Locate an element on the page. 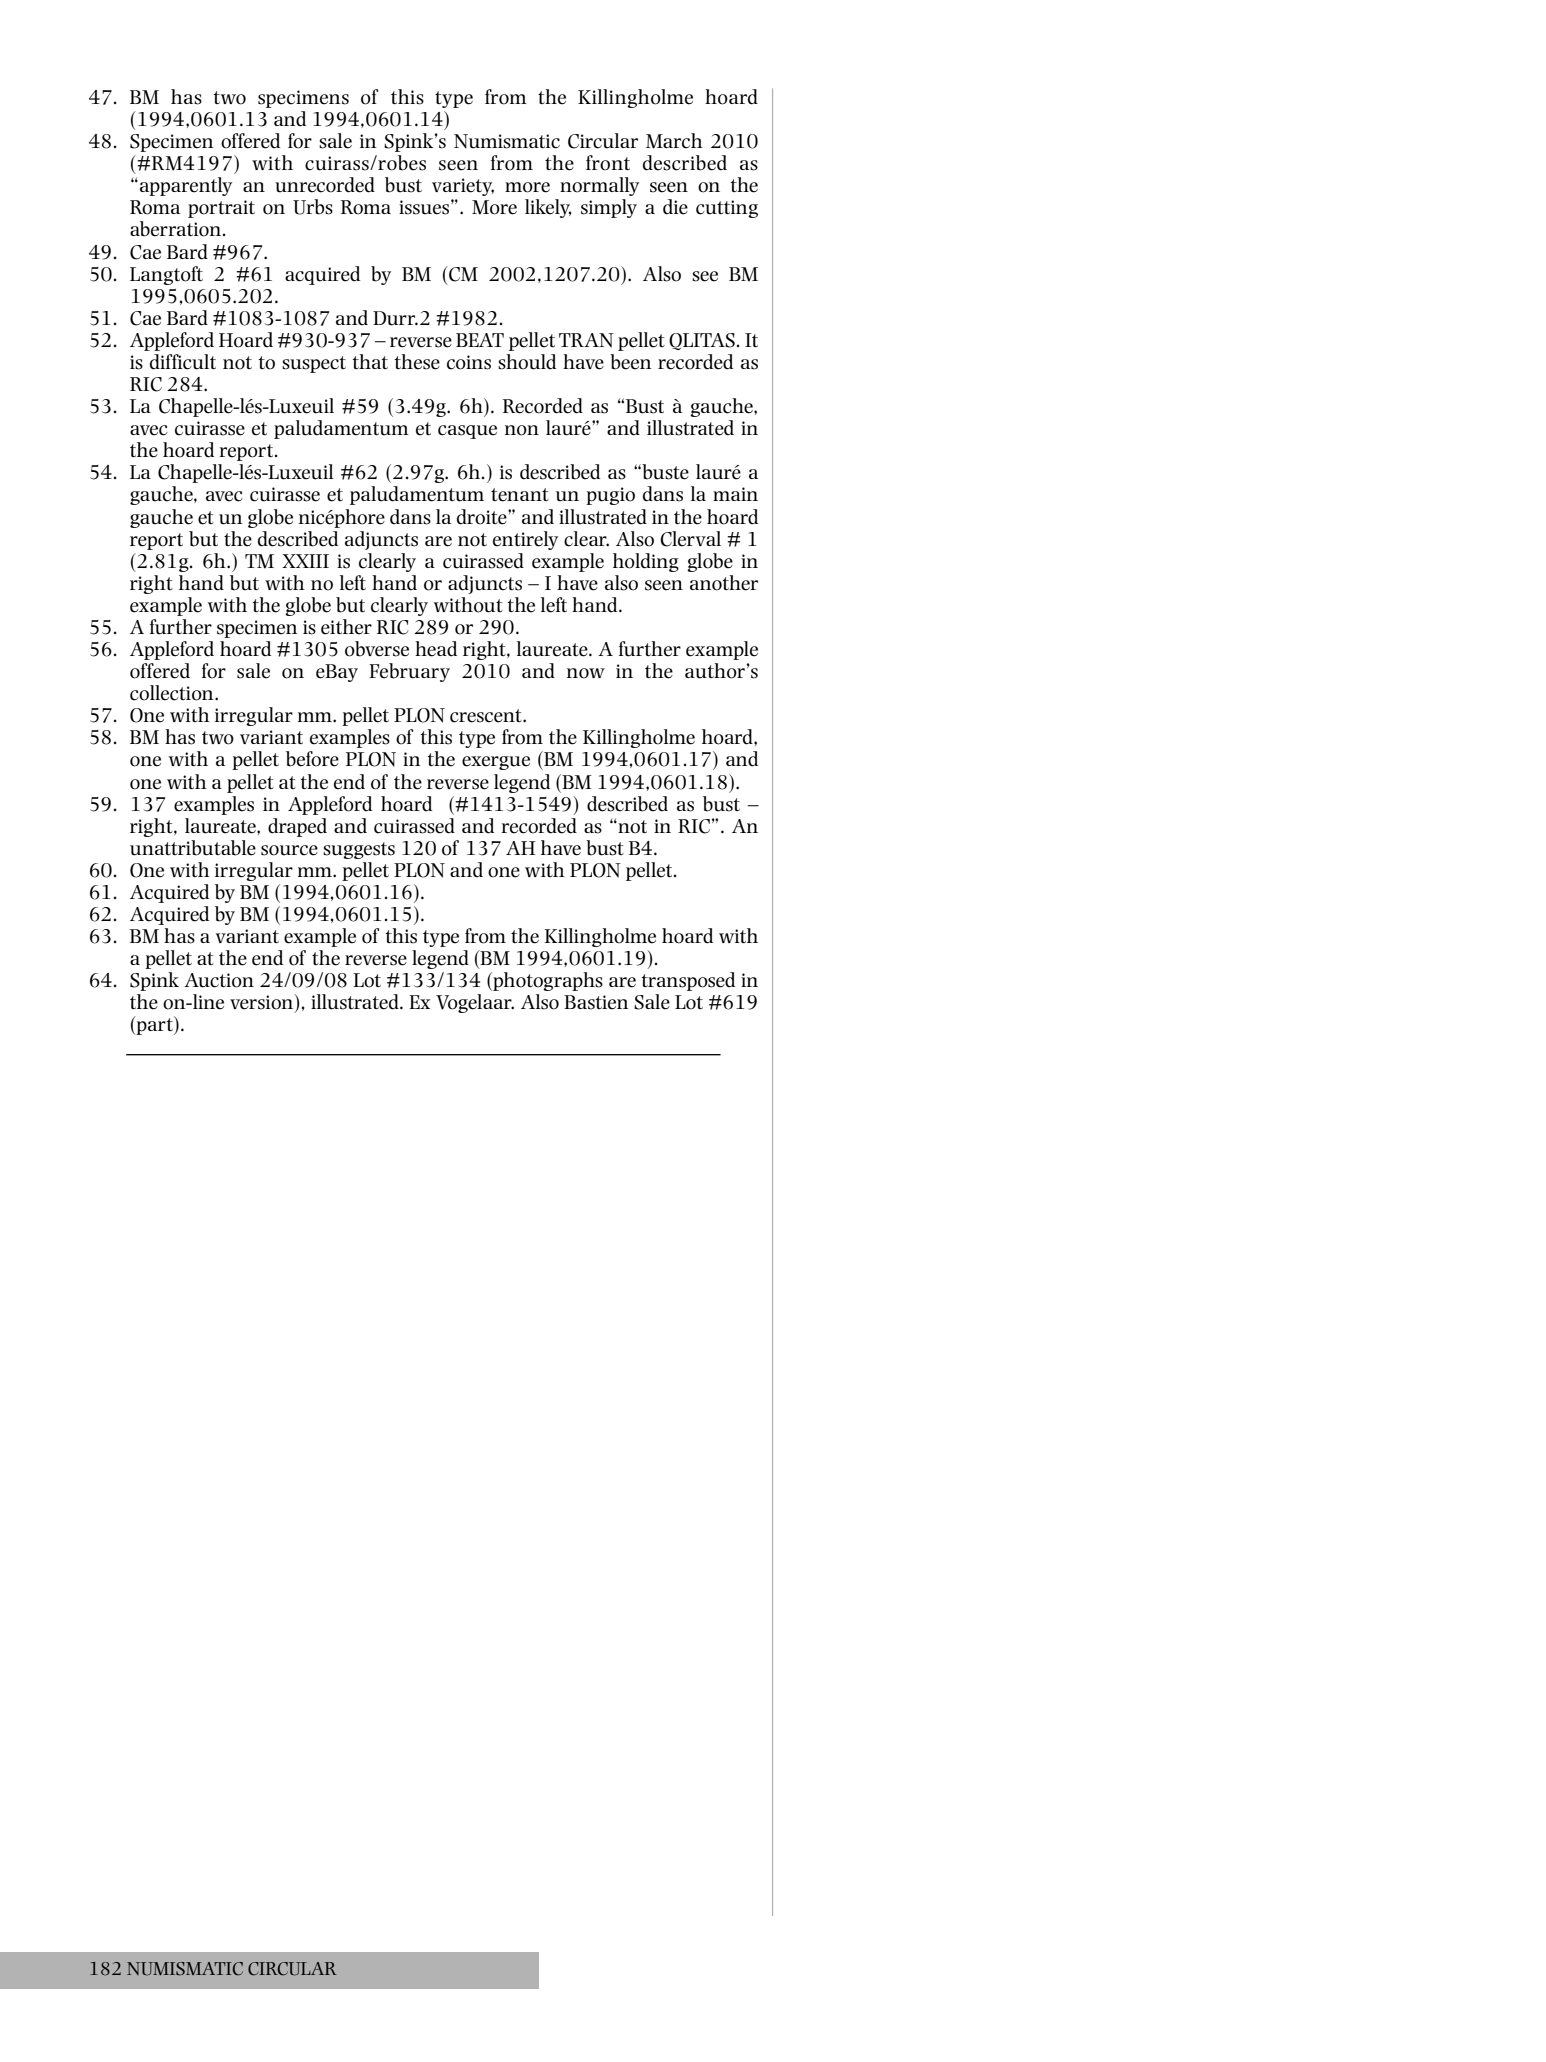  portrait is located at coordinates (221, 209).
